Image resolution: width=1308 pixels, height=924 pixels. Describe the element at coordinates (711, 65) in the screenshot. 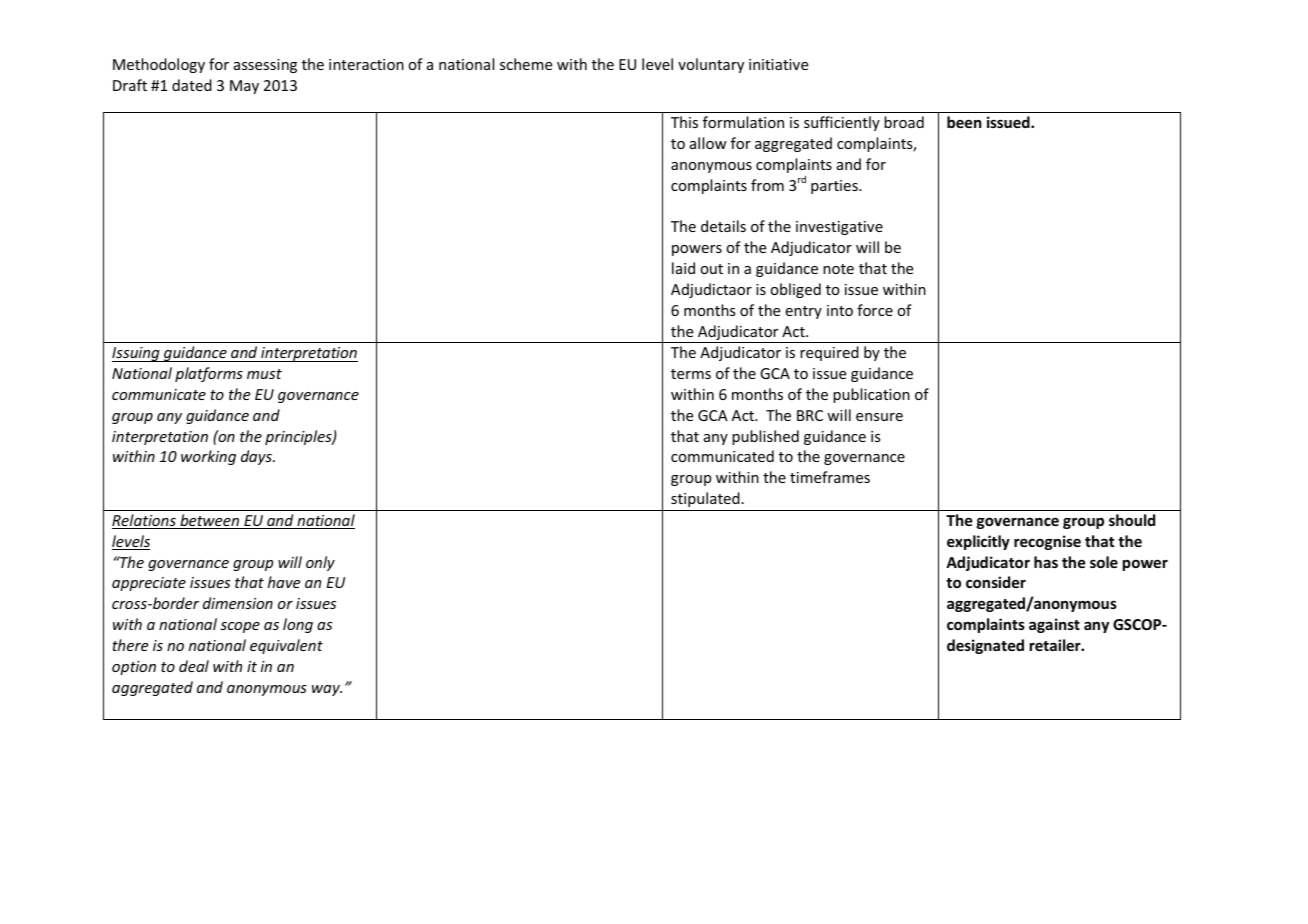

I see `voluntary` at that location.
